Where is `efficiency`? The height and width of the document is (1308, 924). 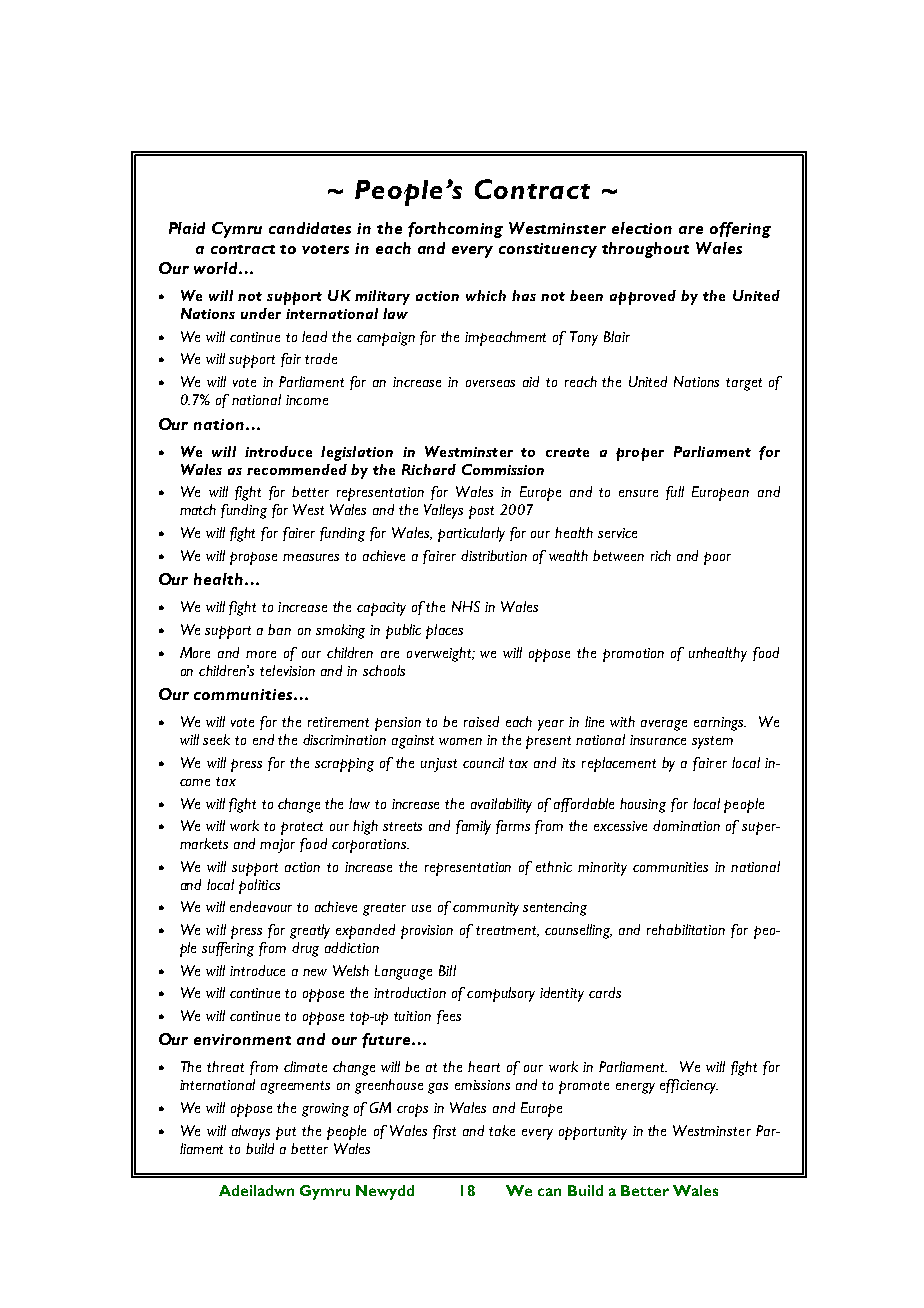 efficiency is located at coordinates (689, 1086).
